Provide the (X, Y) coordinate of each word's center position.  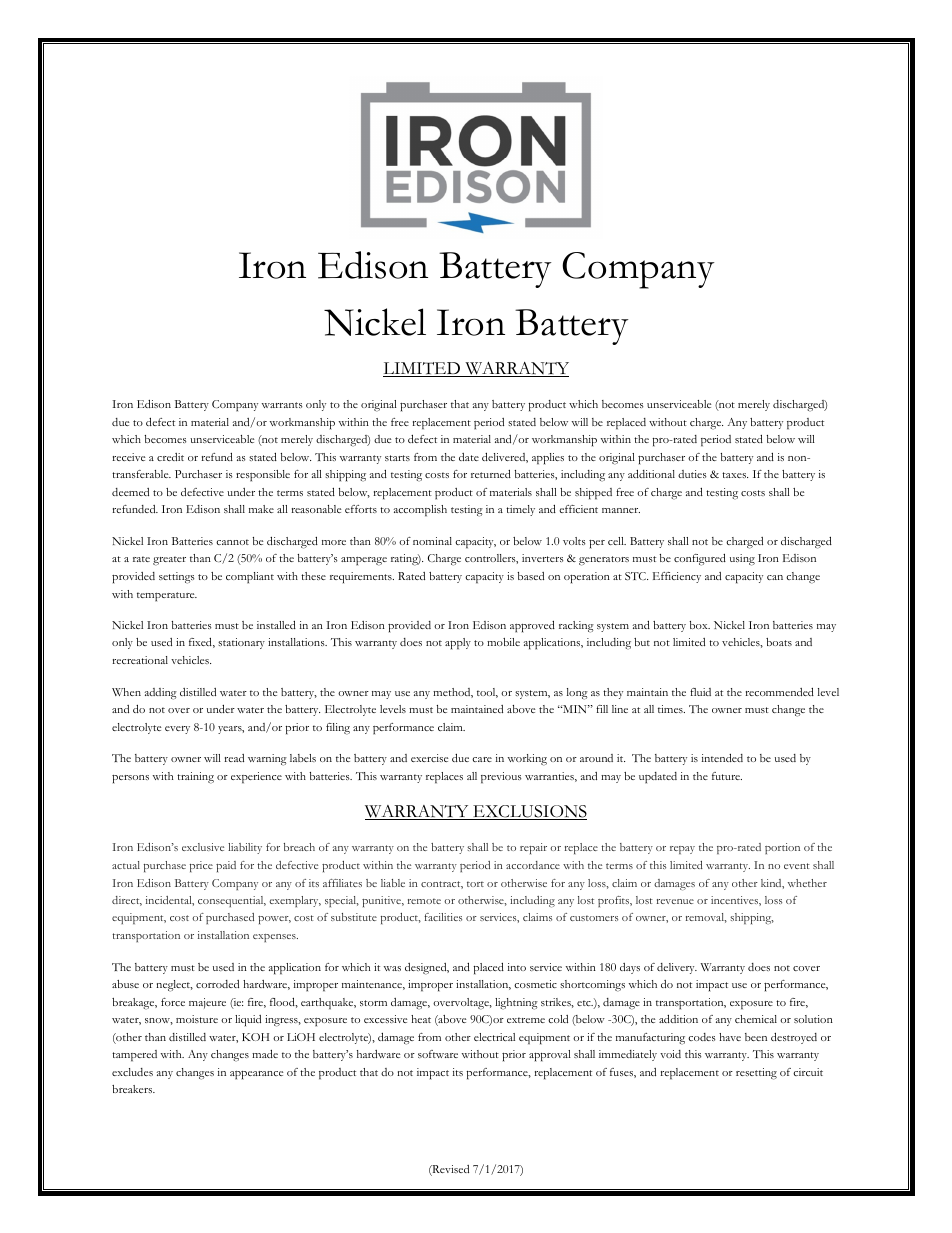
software (438, 1054)
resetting (756, 1074)
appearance (256, 1075)
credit (170, 457)
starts (397, 458)
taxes (735, 475)
